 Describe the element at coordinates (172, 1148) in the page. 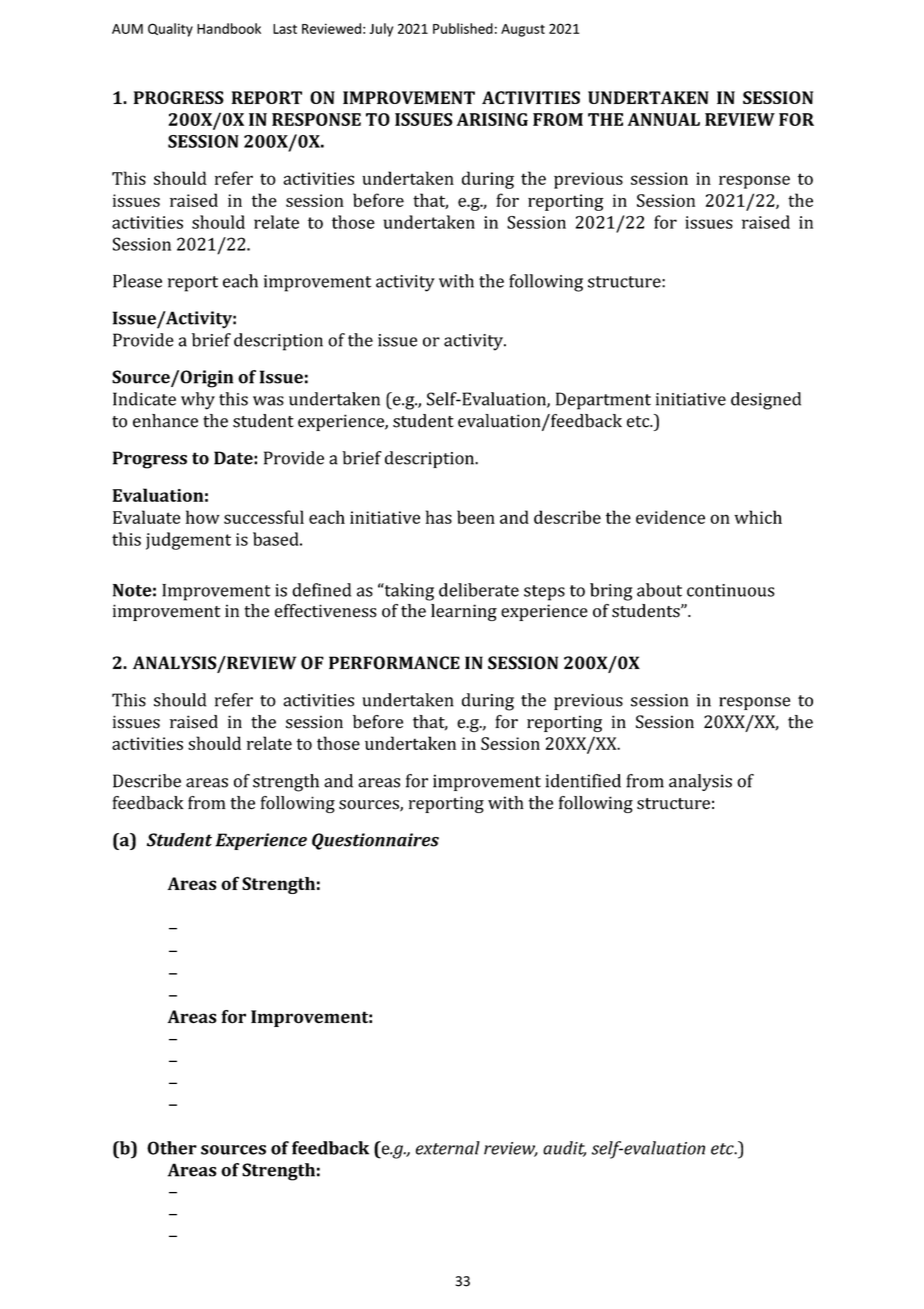

I see `Other` at that location.
